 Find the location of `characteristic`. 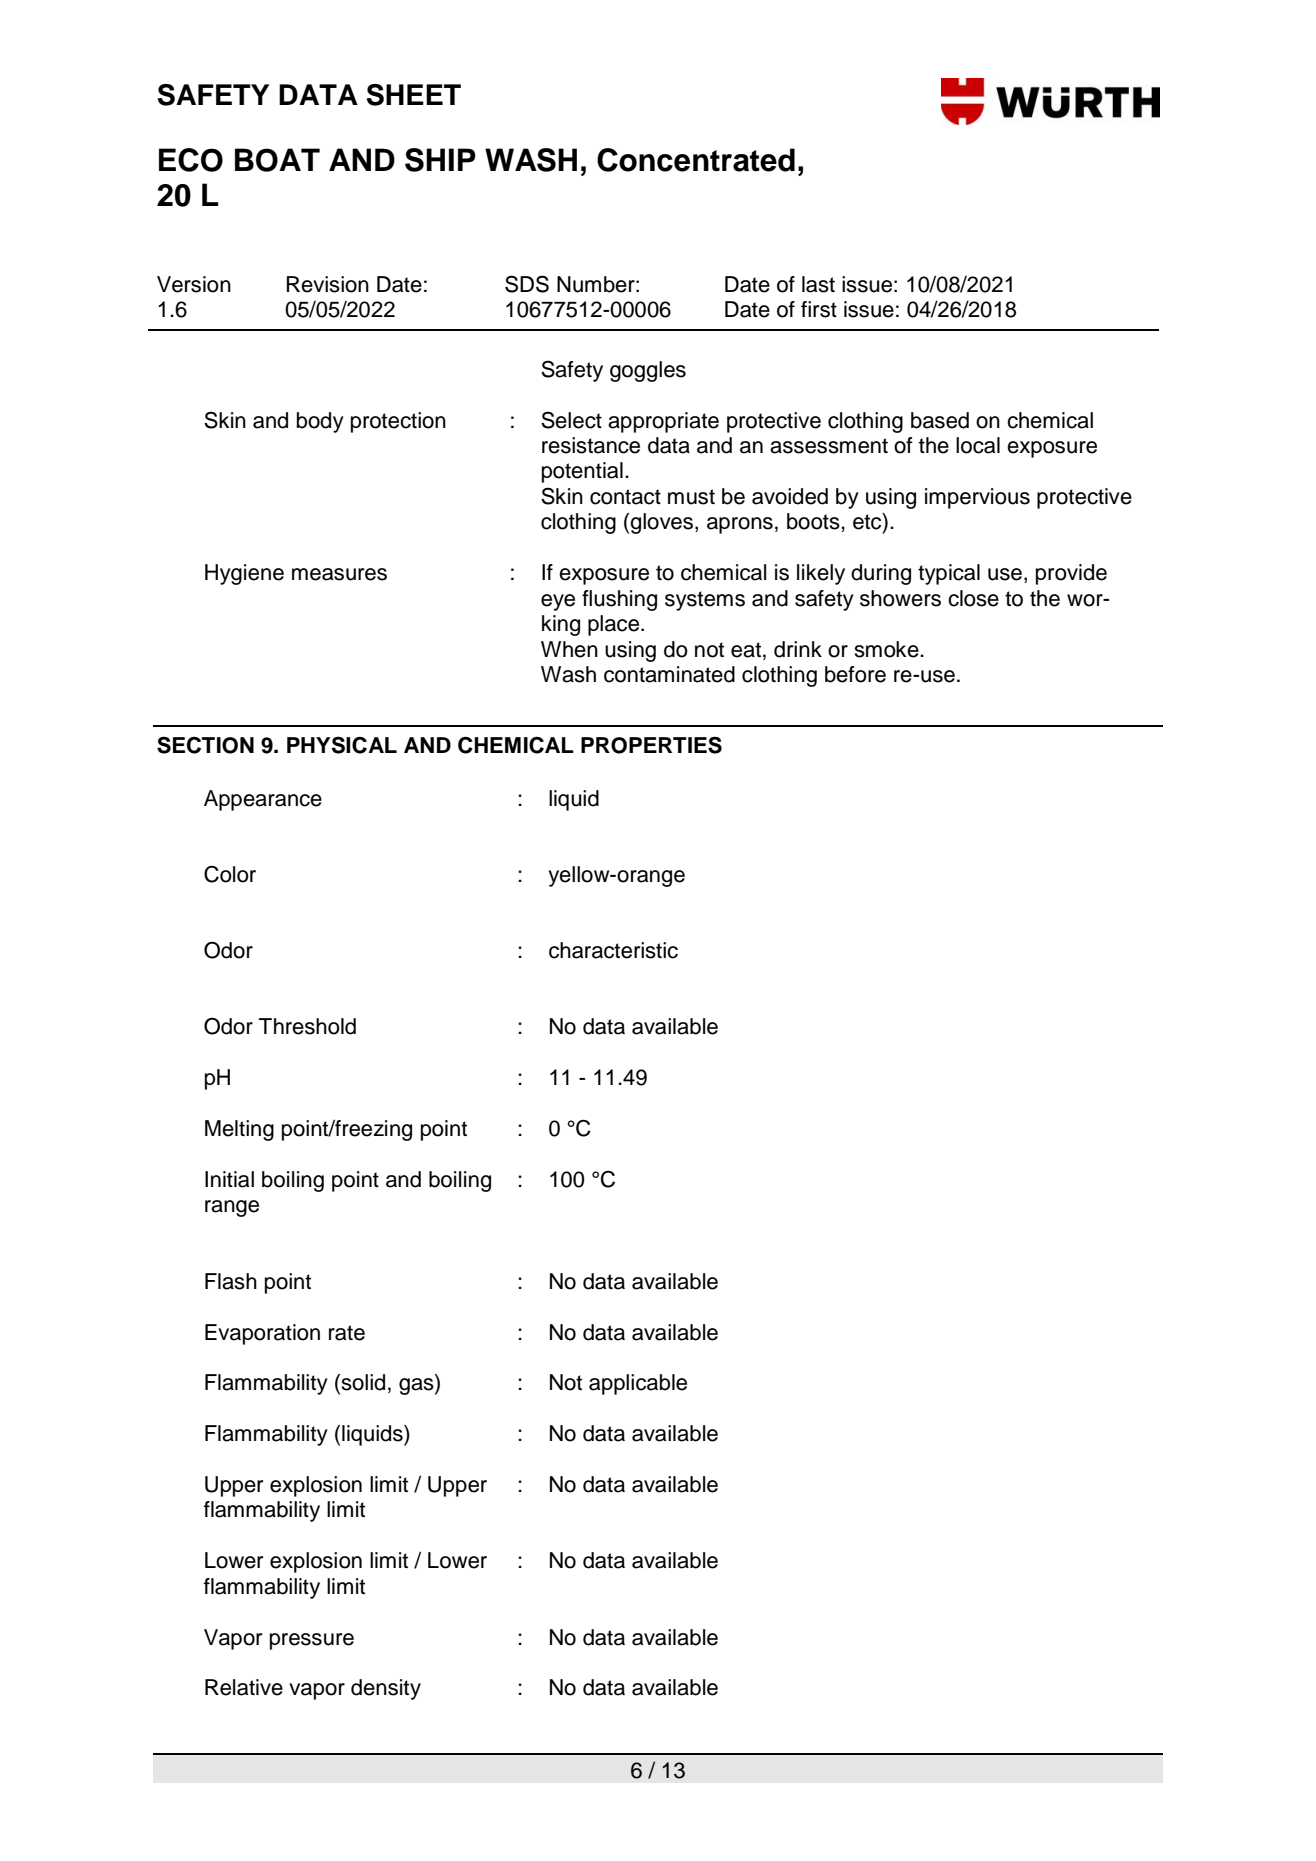

characteristic is located at coordinates (613, 950).
